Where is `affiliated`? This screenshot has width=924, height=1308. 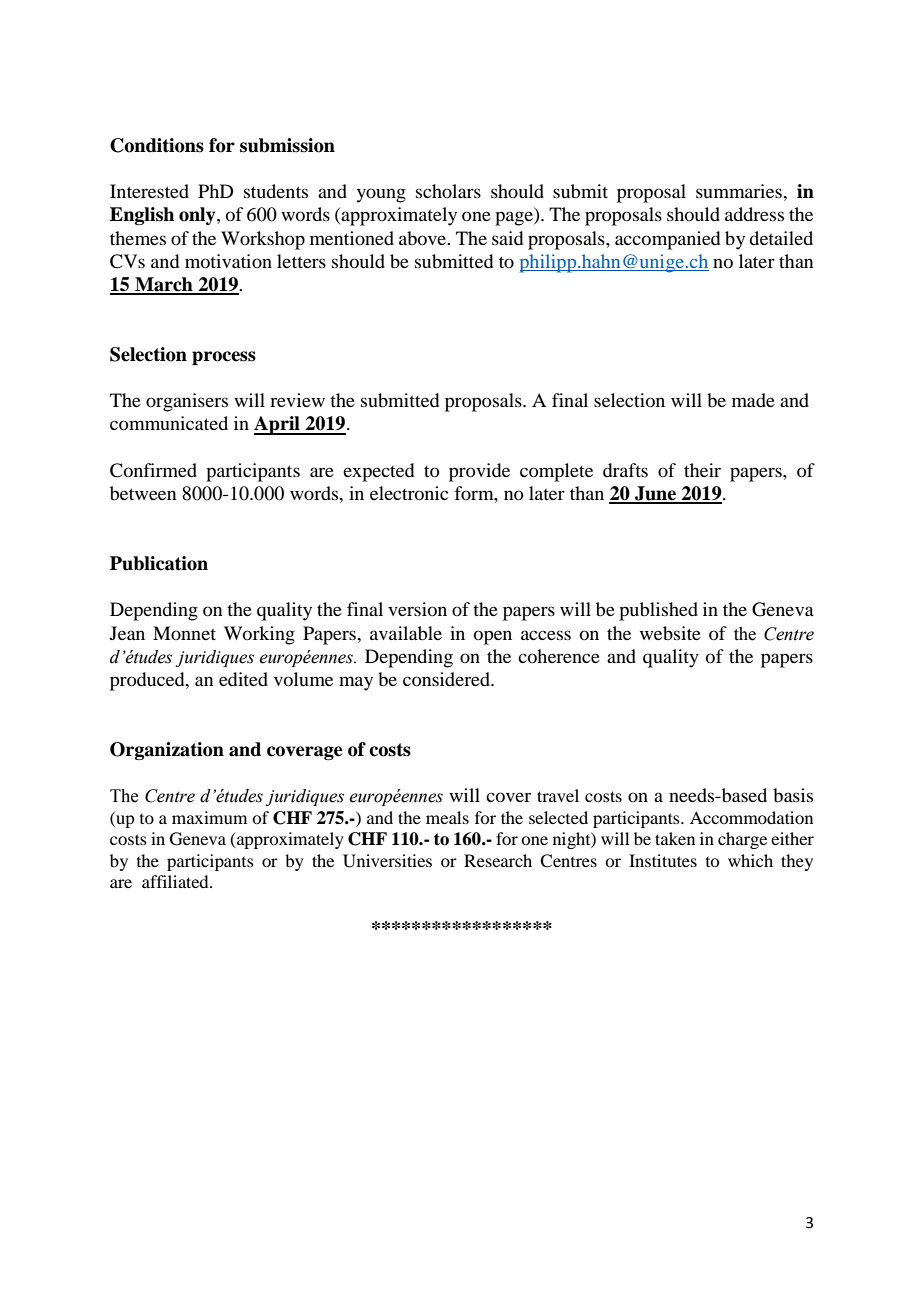
affiliated is located at coordinates (176, 881).
